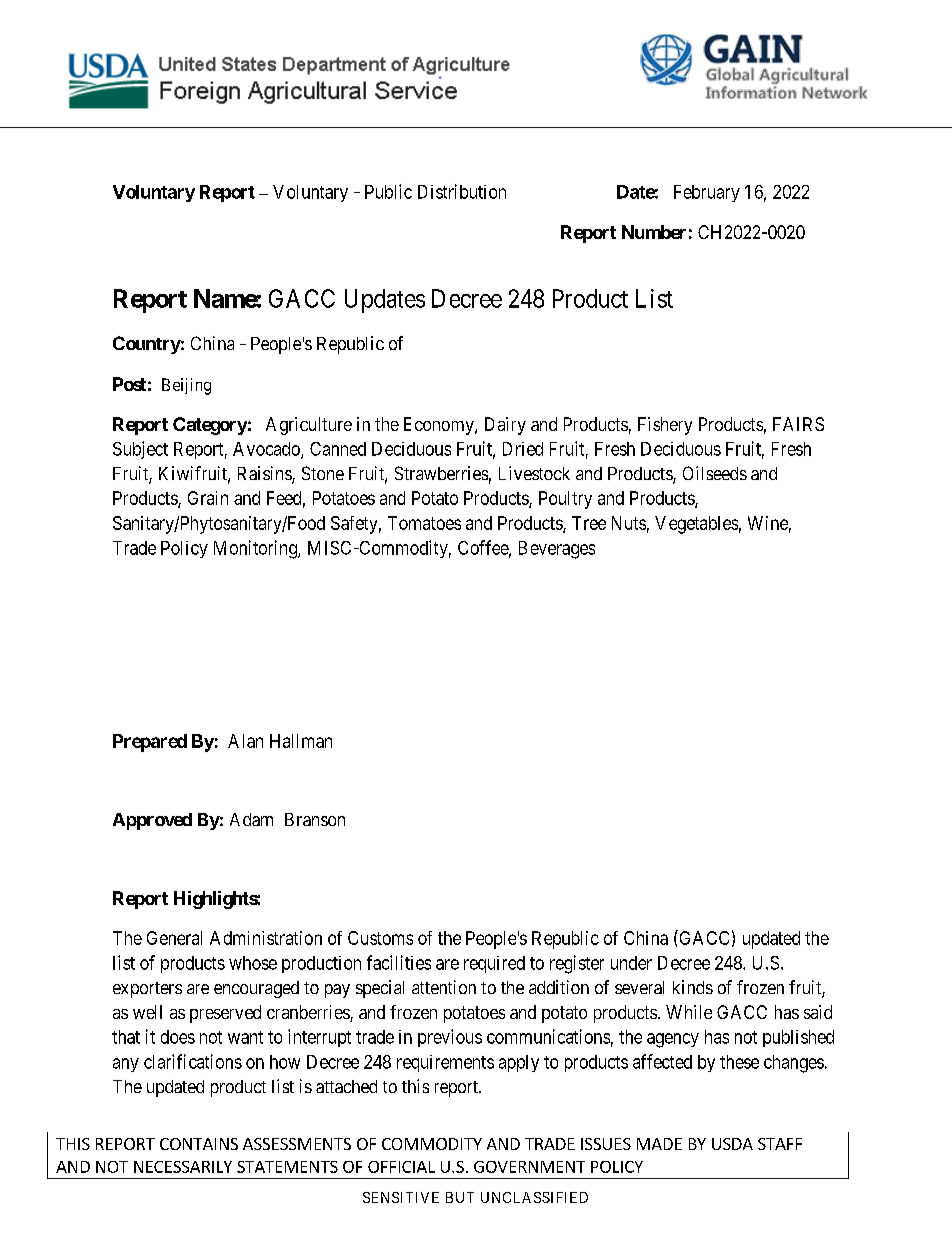 Image resolution: width=952 pixels, height=1233 pixels. I want to click on Distribution, so click(462, 191).
